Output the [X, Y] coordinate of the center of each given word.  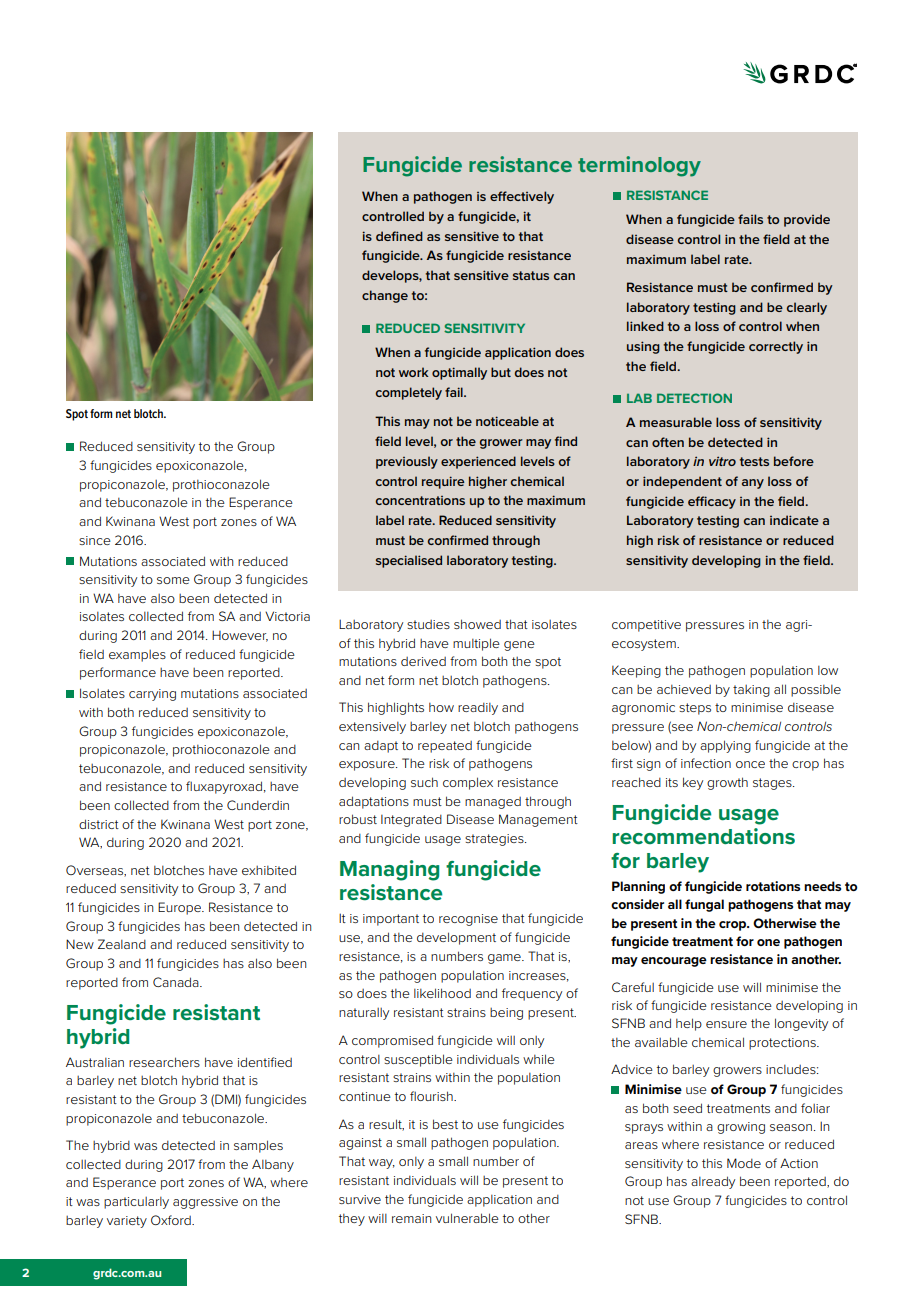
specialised [409, 561]
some [173, 580]
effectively [522, 197]
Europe [180, 908]
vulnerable [467, 1218]
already [713, 1182]
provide [807, 220]
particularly [136, 1203]
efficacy [712, 502]
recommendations [703, 836]
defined [399, 236]
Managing [389, 870]
